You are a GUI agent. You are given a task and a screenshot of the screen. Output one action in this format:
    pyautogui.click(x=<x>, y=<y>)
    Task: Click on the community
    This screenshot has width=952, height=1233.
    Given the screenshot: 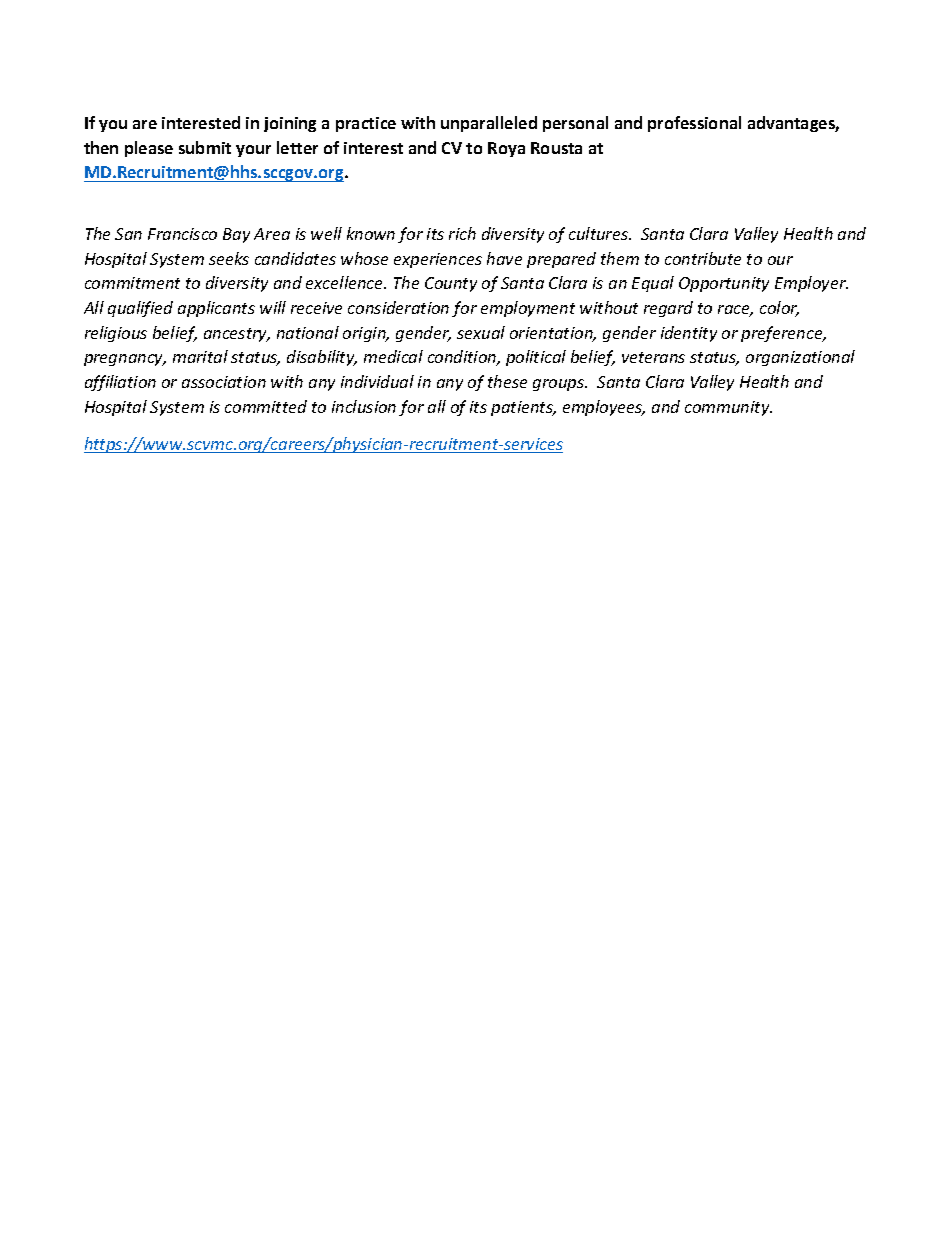 What is the action you would take?
    pyautogui.click(x=728, y=408)
